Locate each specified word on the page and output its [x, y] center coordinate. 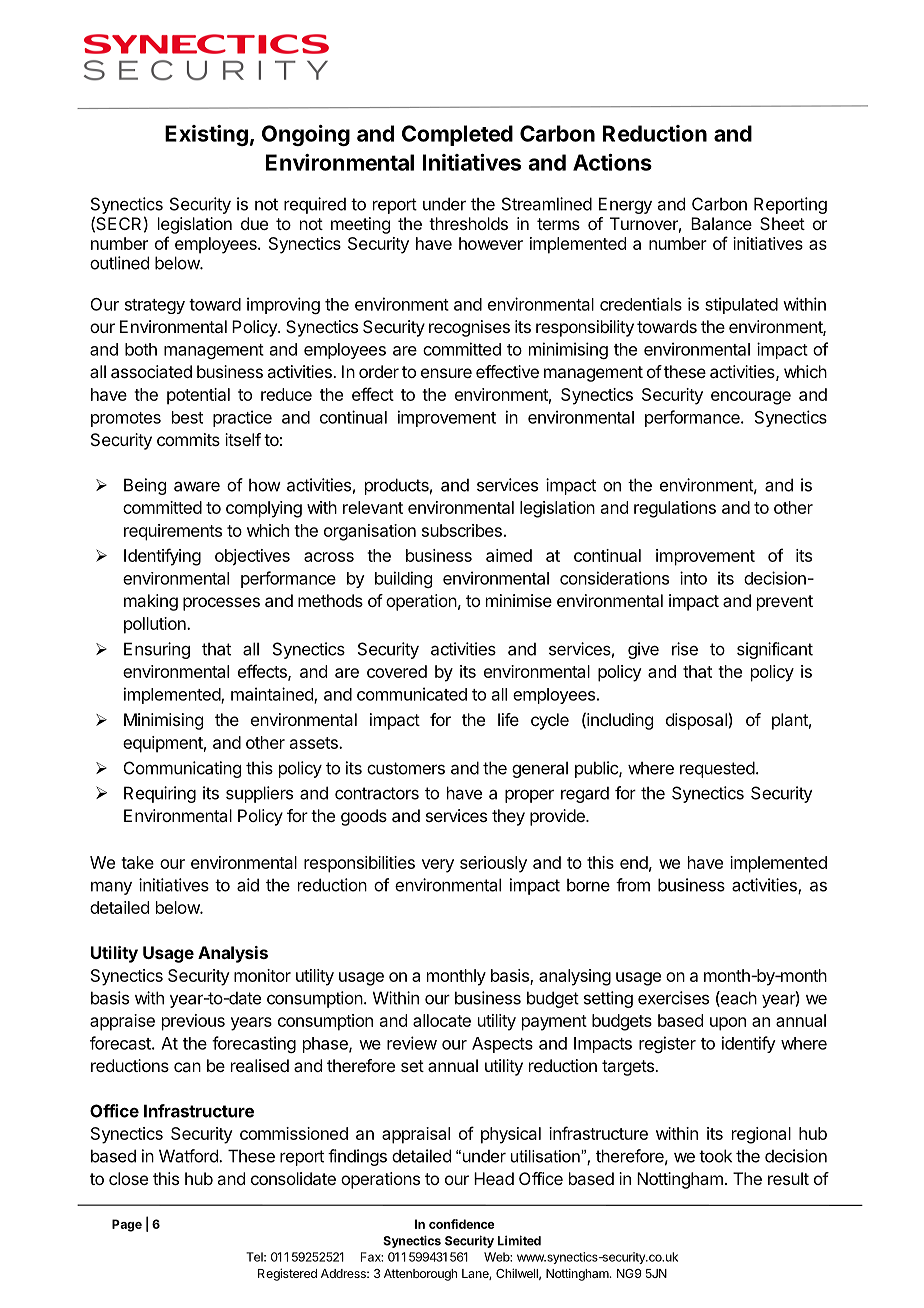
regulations [675, 509]
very [438, 866]
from [633, 885]
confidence [461, 1224]
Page [127, 1225]
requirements [173, 532]
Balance [721, 223]
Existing [206, 135]
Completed [457, 135]
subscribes [462, 530]
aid [248, 885]
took [715, 1156]
